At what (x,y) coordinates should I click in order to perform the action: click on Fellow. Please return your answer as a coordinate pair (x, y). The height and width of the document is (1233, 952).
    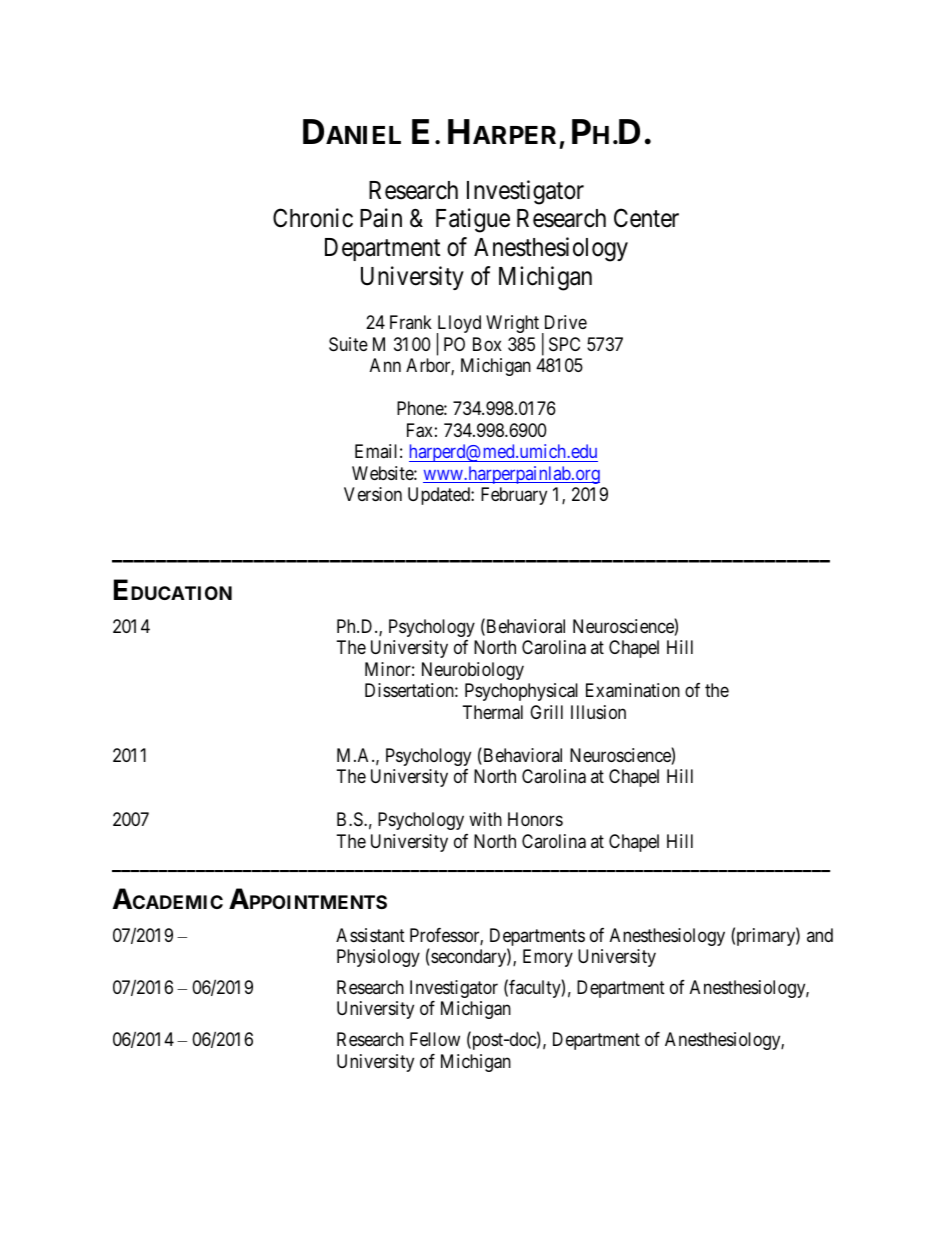
    Looking at the image, I should click on (435, 1039).
